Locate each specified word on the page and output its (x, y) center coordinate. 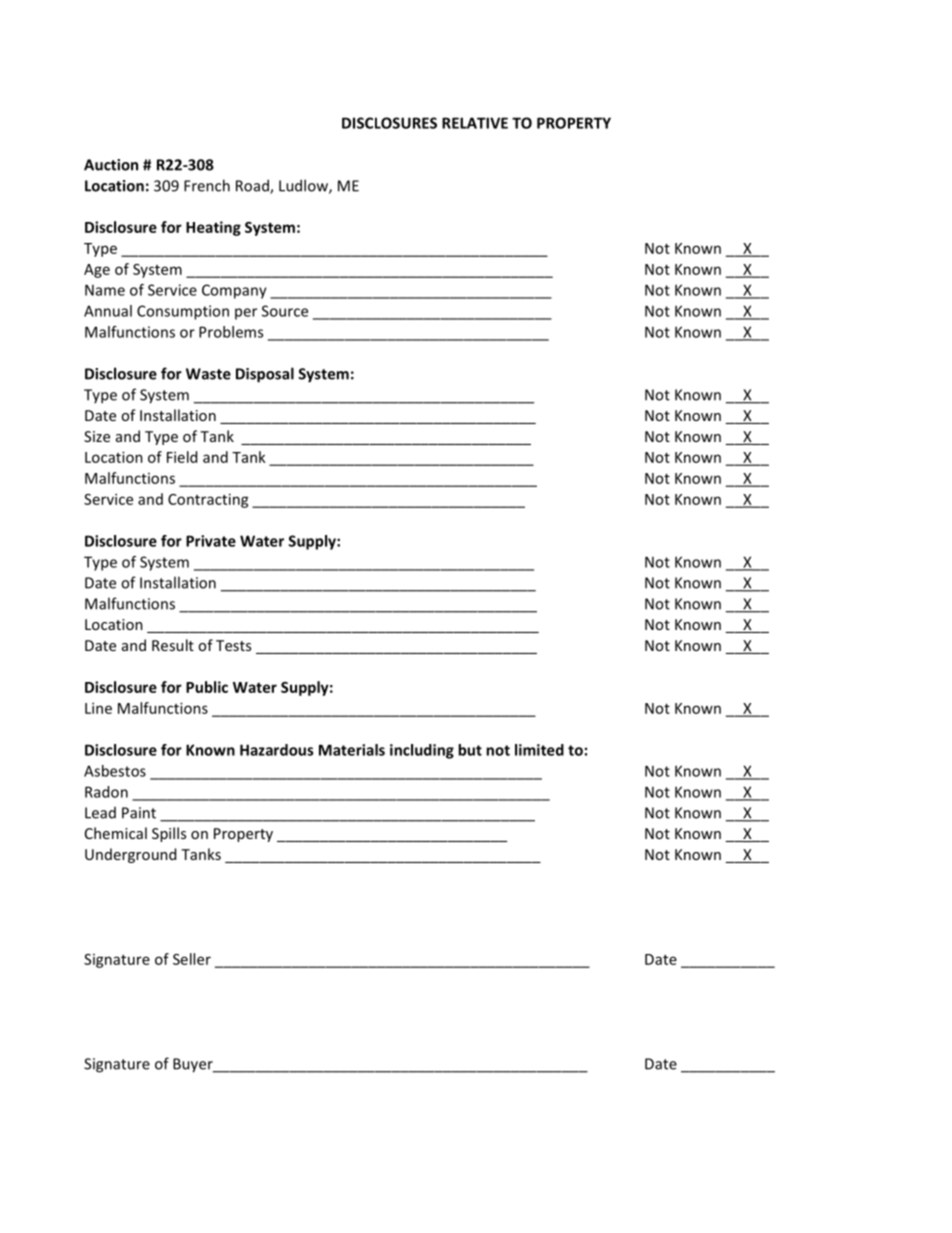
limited (539, 750)
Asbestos (115, 771)
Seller (192, 959)
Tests (233, 645)
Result (173, 645)
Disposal (265, 375)
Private (211, 541)
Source (285, 311)
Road (253, 186)
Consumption (183, 312)
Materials (352, 750)
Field (182, 457)
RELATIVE (475, 123)
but (470, 750)
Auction (111, 165)
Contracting (208, 500)
